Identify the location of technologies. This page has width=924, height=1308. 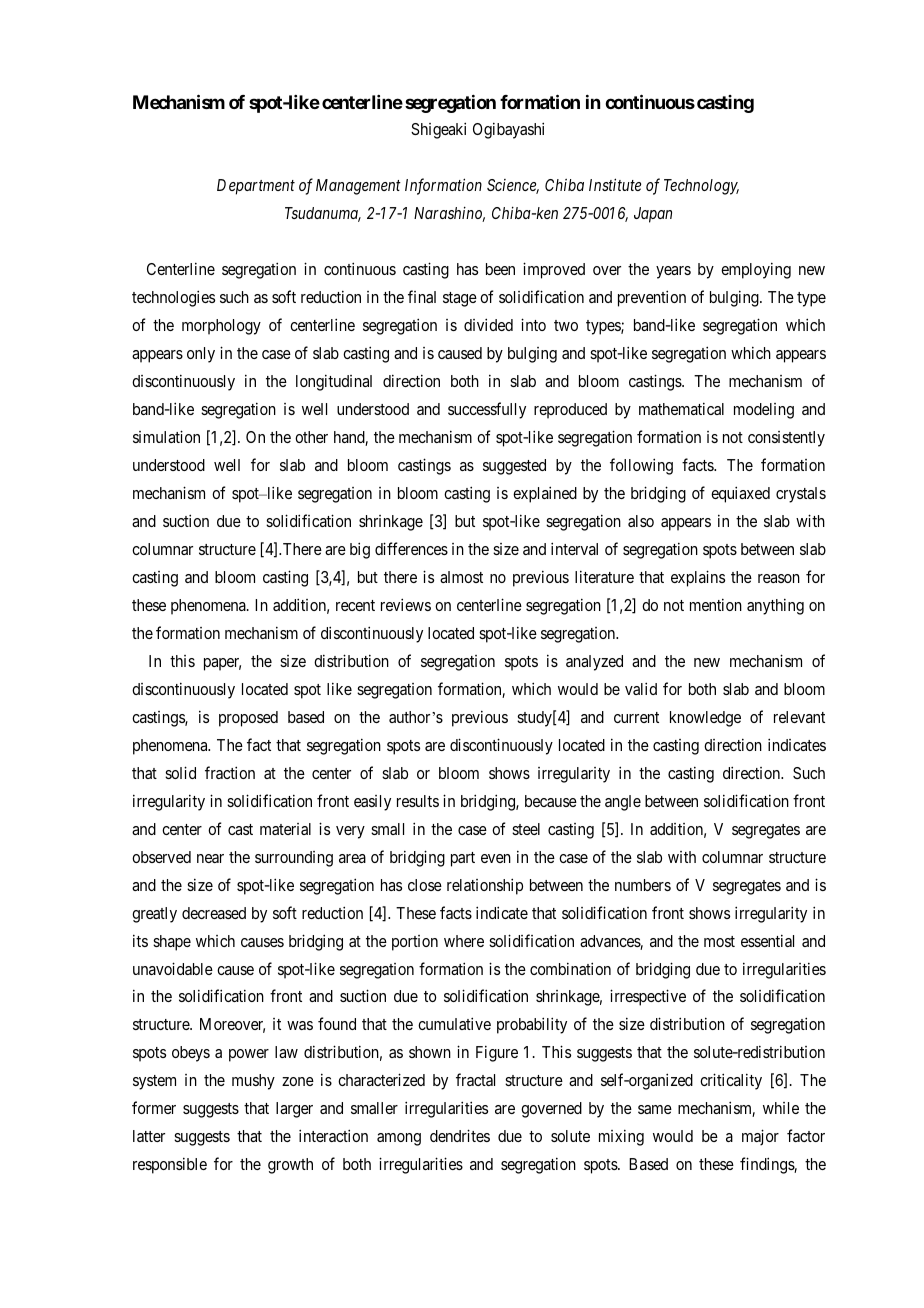
(173, 298).
